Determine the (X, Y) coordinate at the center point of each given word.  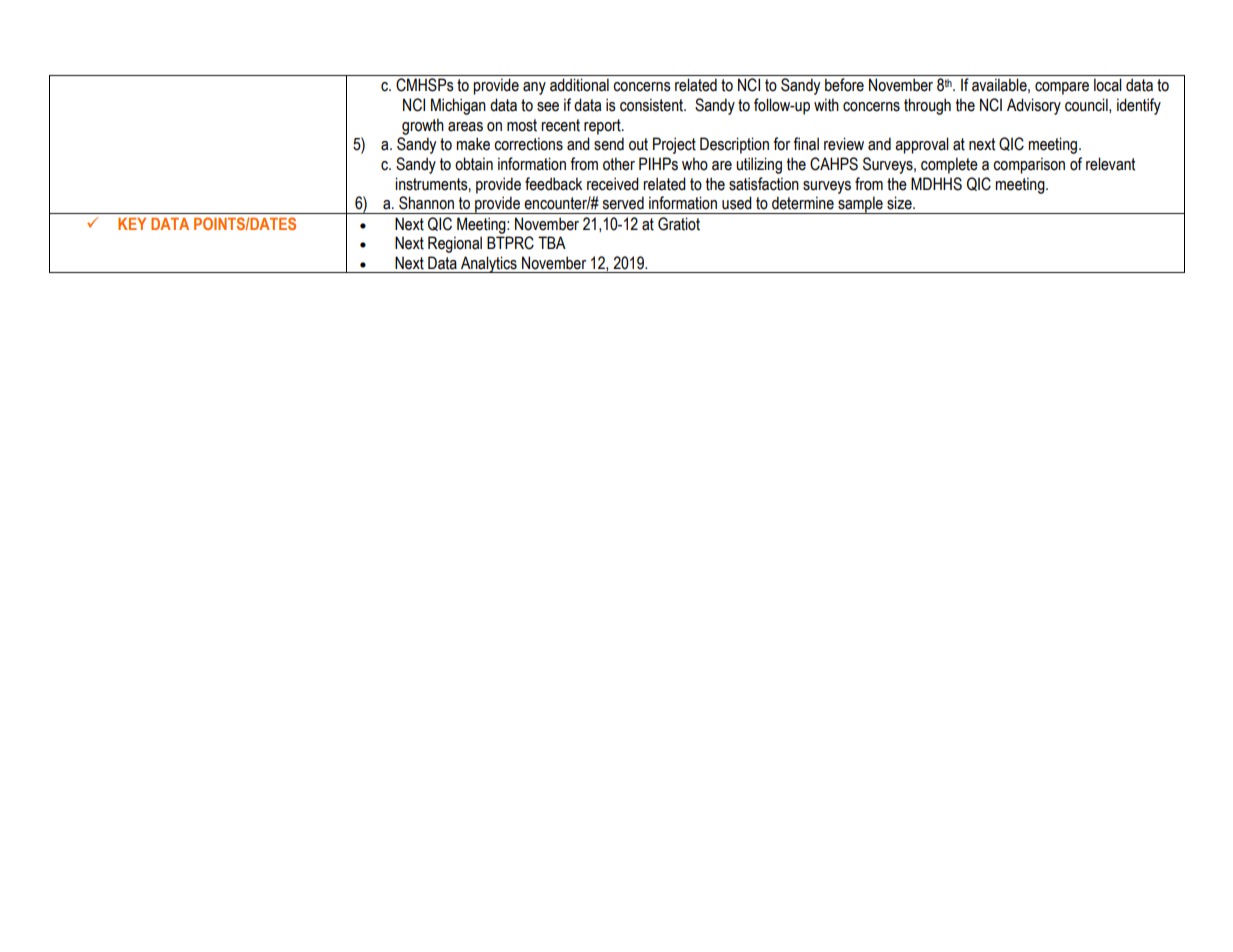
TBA (552, 242)
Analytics (489, 264)
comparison (1029, 165)
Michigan (458, 106)
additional (579, 85)
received (613, 184)
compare (1062, 88)
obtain (474, 164)
